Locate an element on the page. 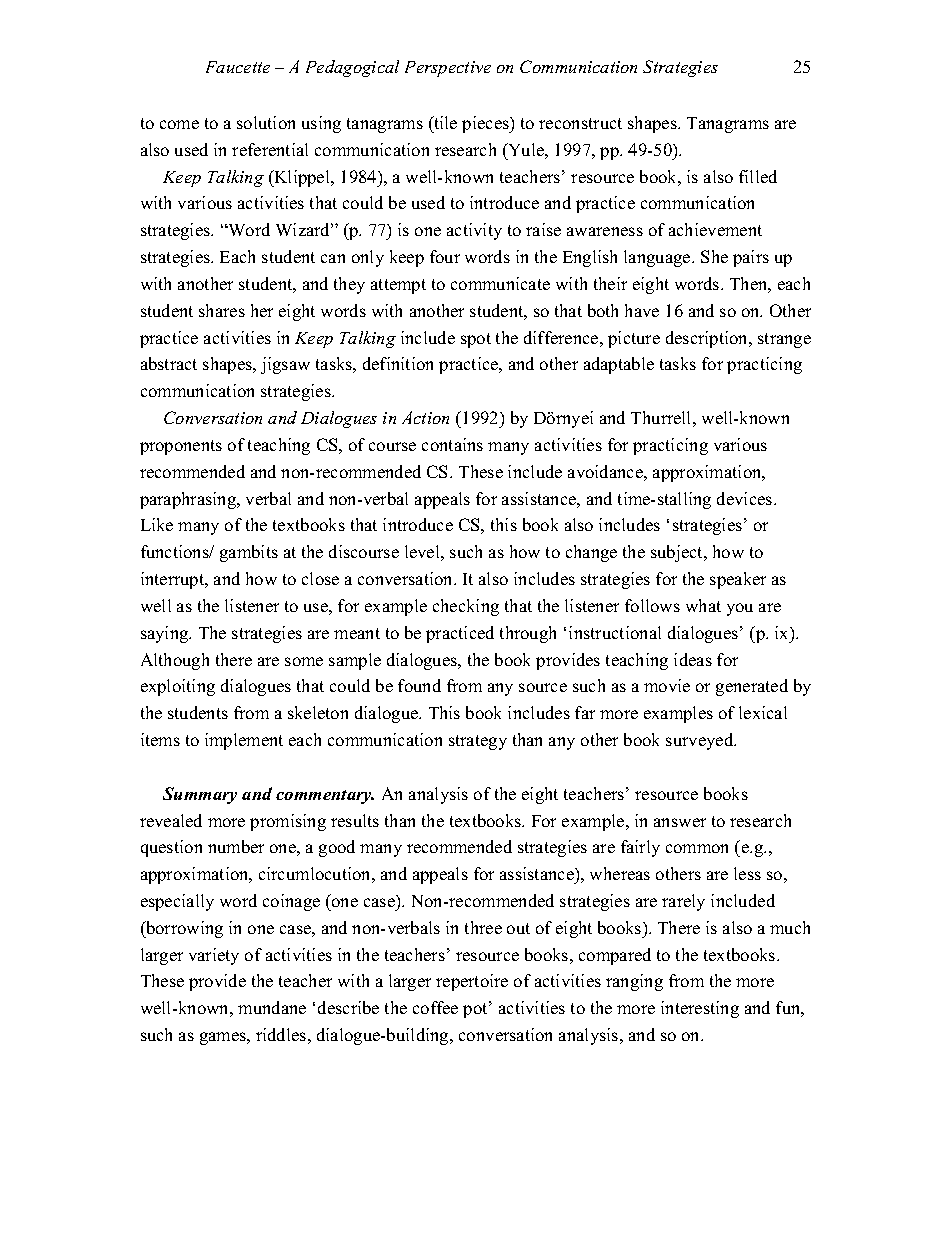 This document has width=952, height=1233. repertoire is located at coordinates (472, 982).
